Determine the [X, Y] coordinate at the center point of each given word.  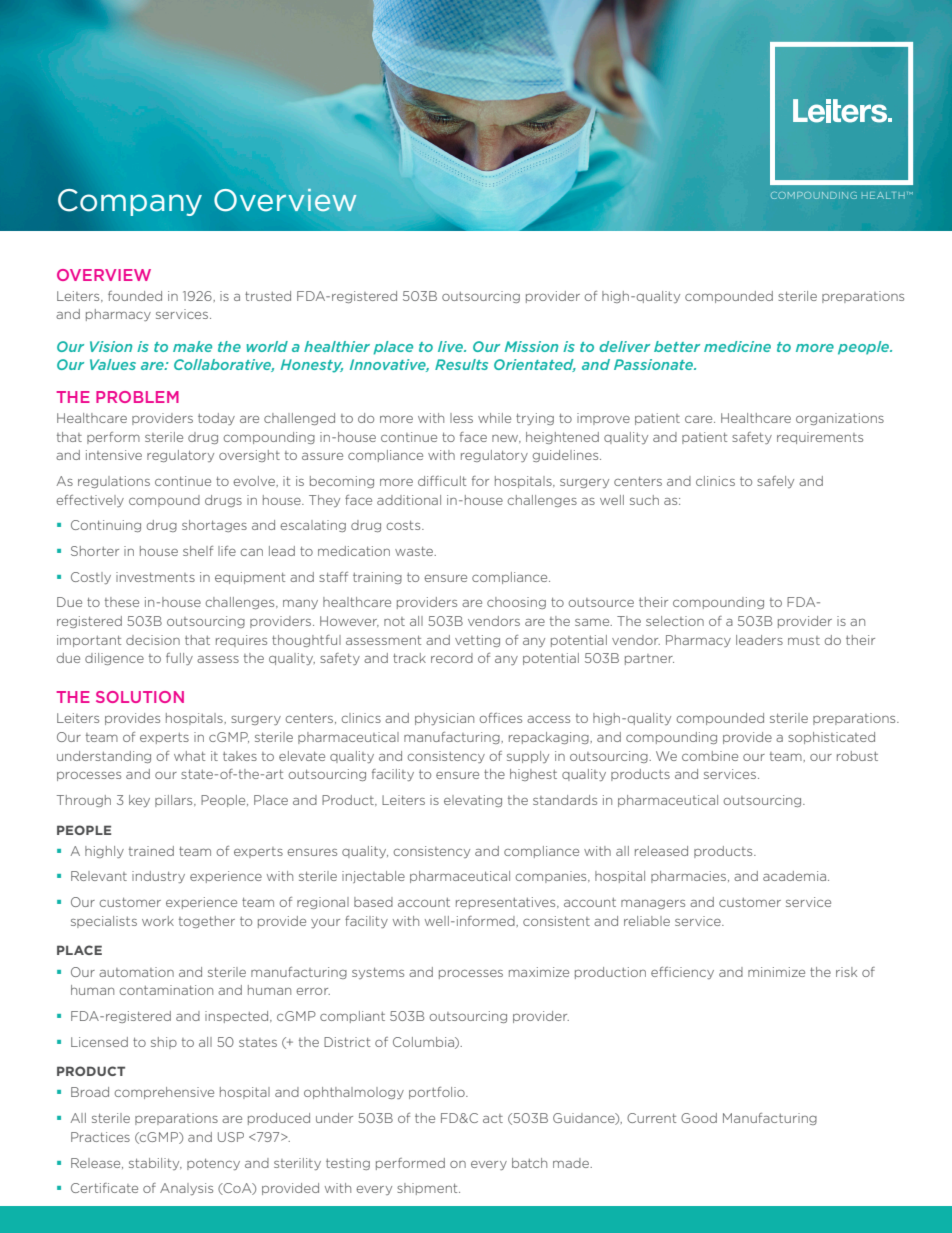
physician [444, 719]
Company [130, 202]
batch [529, 1163]
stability [155, 1164]
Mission [531, 346]
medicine [737, 346]
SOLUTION [140, 697]
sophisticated [831, 738]
